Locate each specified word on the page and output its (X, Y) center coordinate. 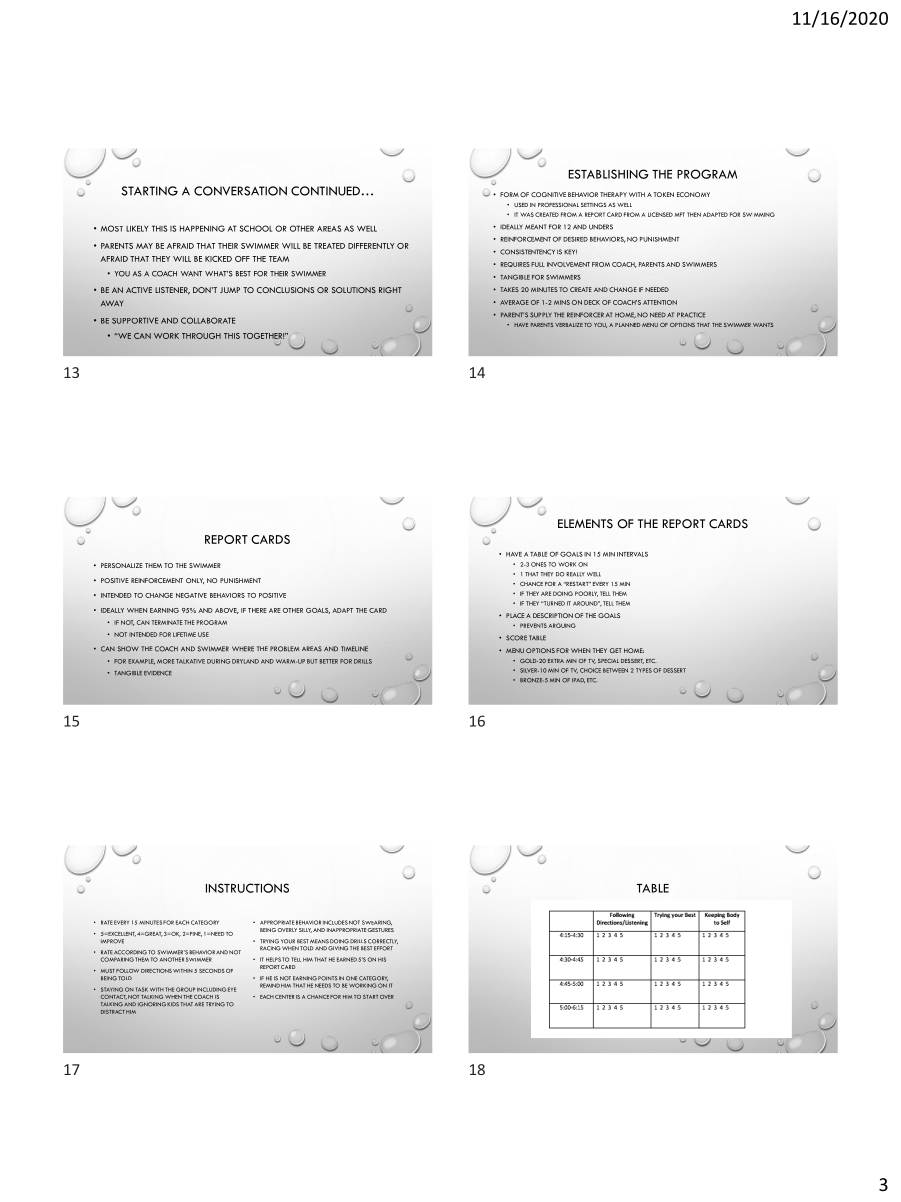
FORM (509, 194)
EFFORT (383, 948)
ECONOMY (693, 194)
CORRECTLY (383, 941)
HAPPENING (202, 228)
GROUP (185, 989)
